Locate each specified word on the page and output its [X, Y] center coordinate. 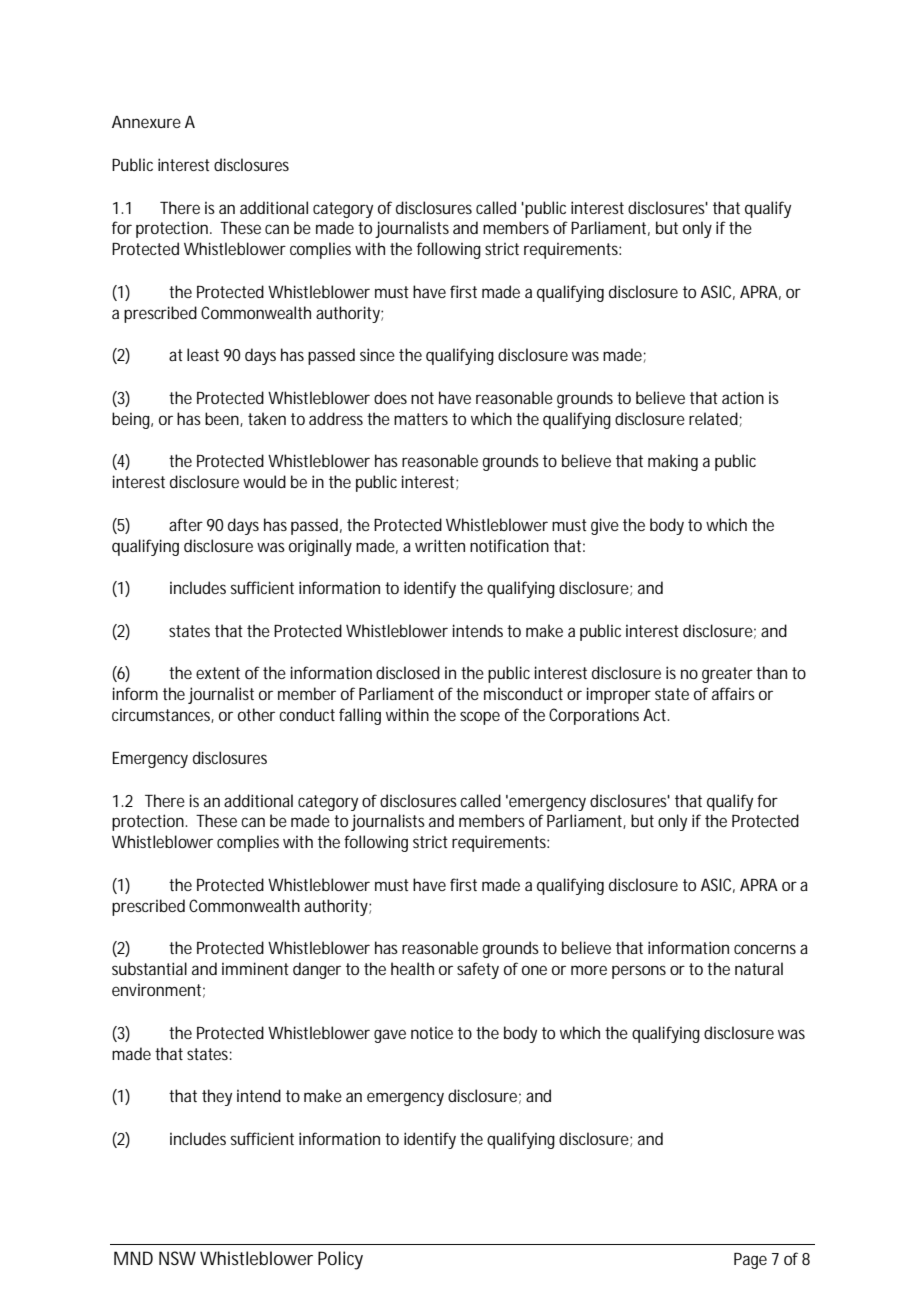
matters [421, 419]
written [440, 545]
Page [750, 1261]
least [203, 354]
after [186, 524]
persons [639, 972]
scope [480, 718]
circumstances [163, 716]
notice [432, 1033]
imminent [255, 968]
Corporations [594, 716]
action [743, 397]
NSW [177, 1258]
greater [727, 675]
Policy [340, 1260]
